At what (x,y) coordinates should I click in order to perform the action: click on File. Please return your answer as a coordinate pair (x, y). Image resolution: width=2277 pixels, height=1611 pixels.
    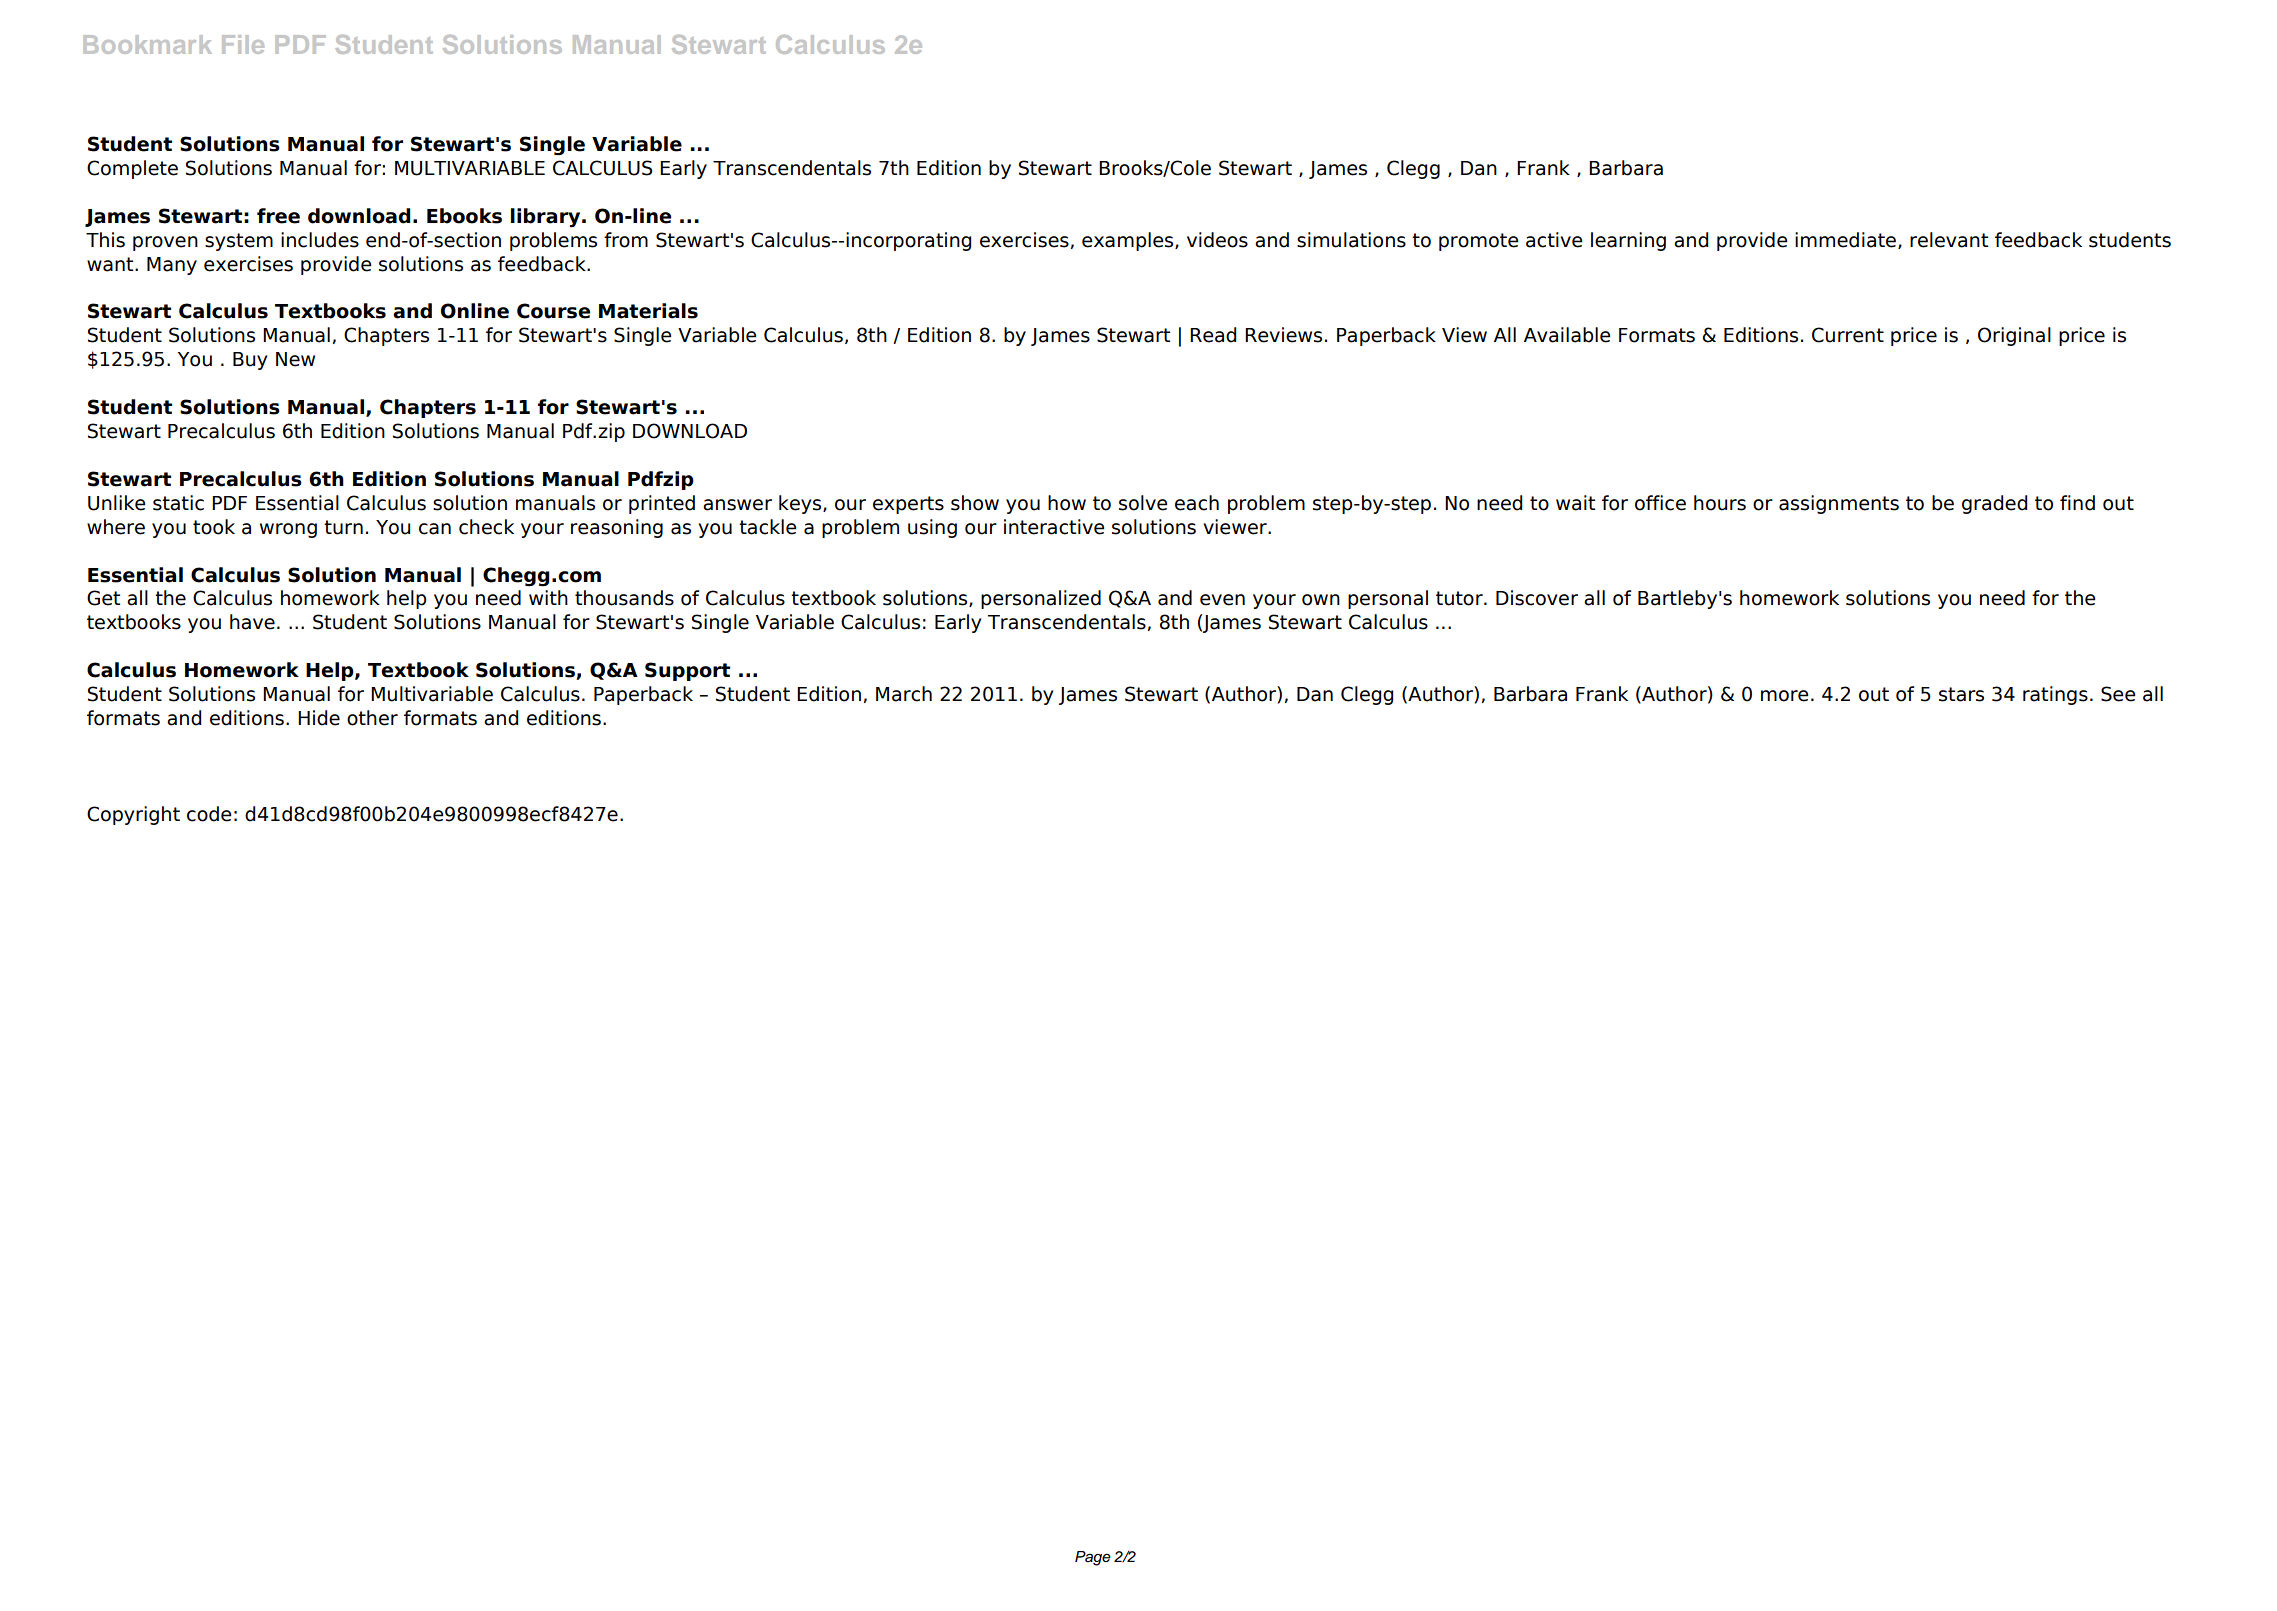
    Looking at the image, I should click on (243, 44).
